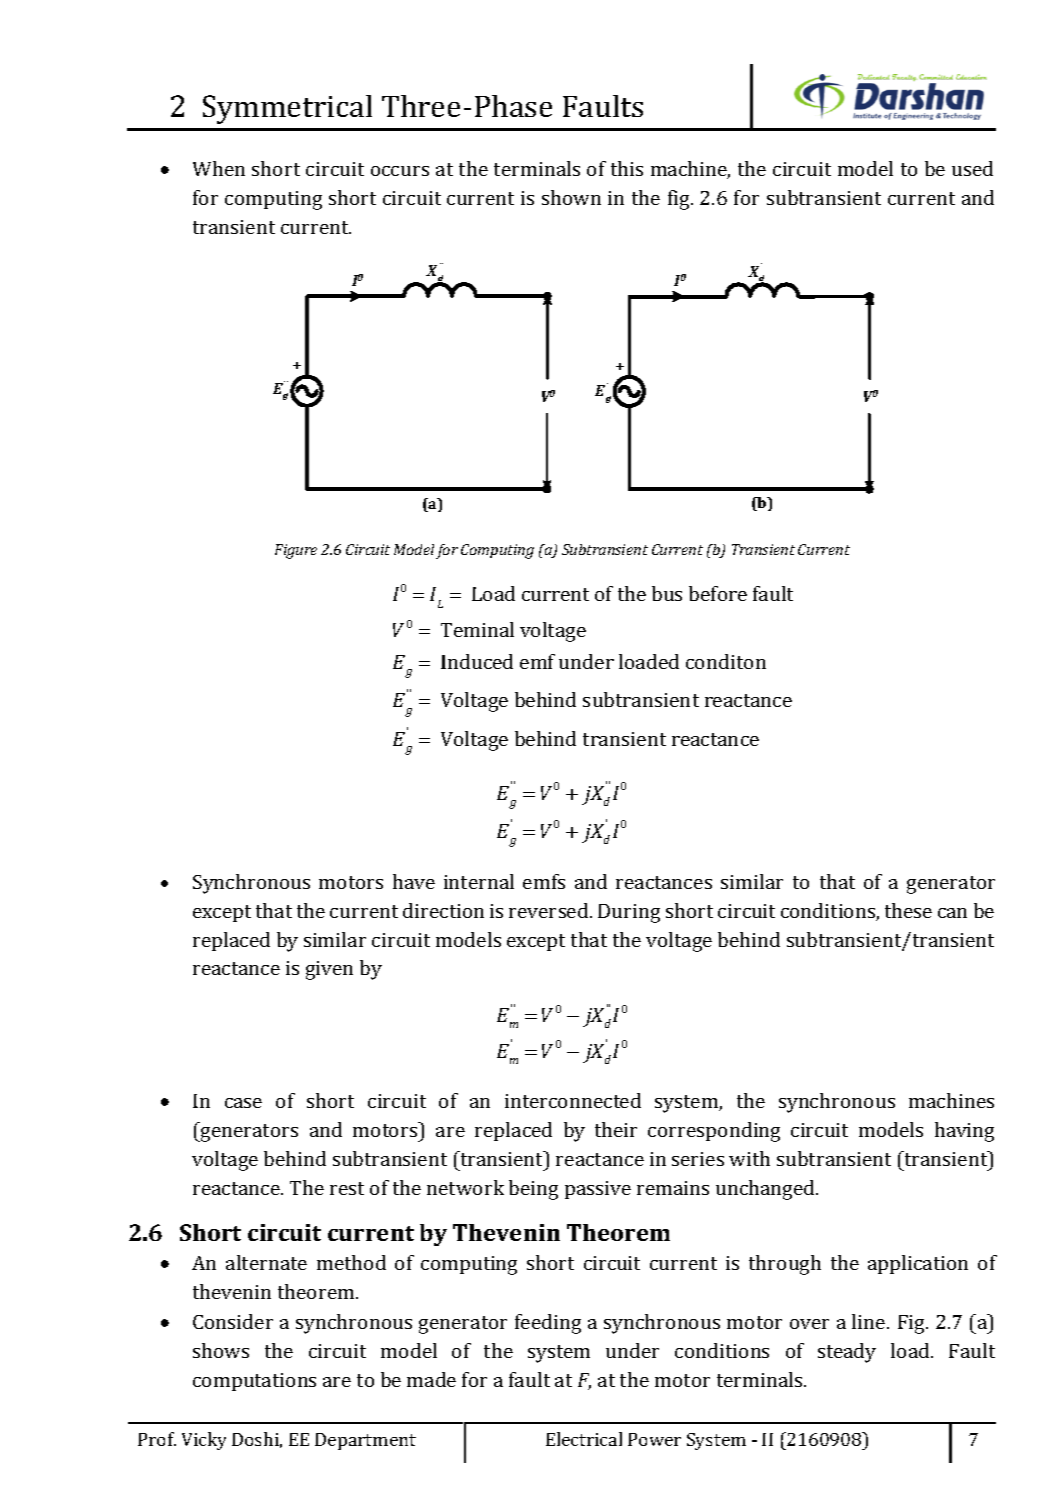 The height and width of the screenshot is (1499, 1060). Describe the element at coordinates (550, 910) in the screenshot. I see `reversed` at that location.
